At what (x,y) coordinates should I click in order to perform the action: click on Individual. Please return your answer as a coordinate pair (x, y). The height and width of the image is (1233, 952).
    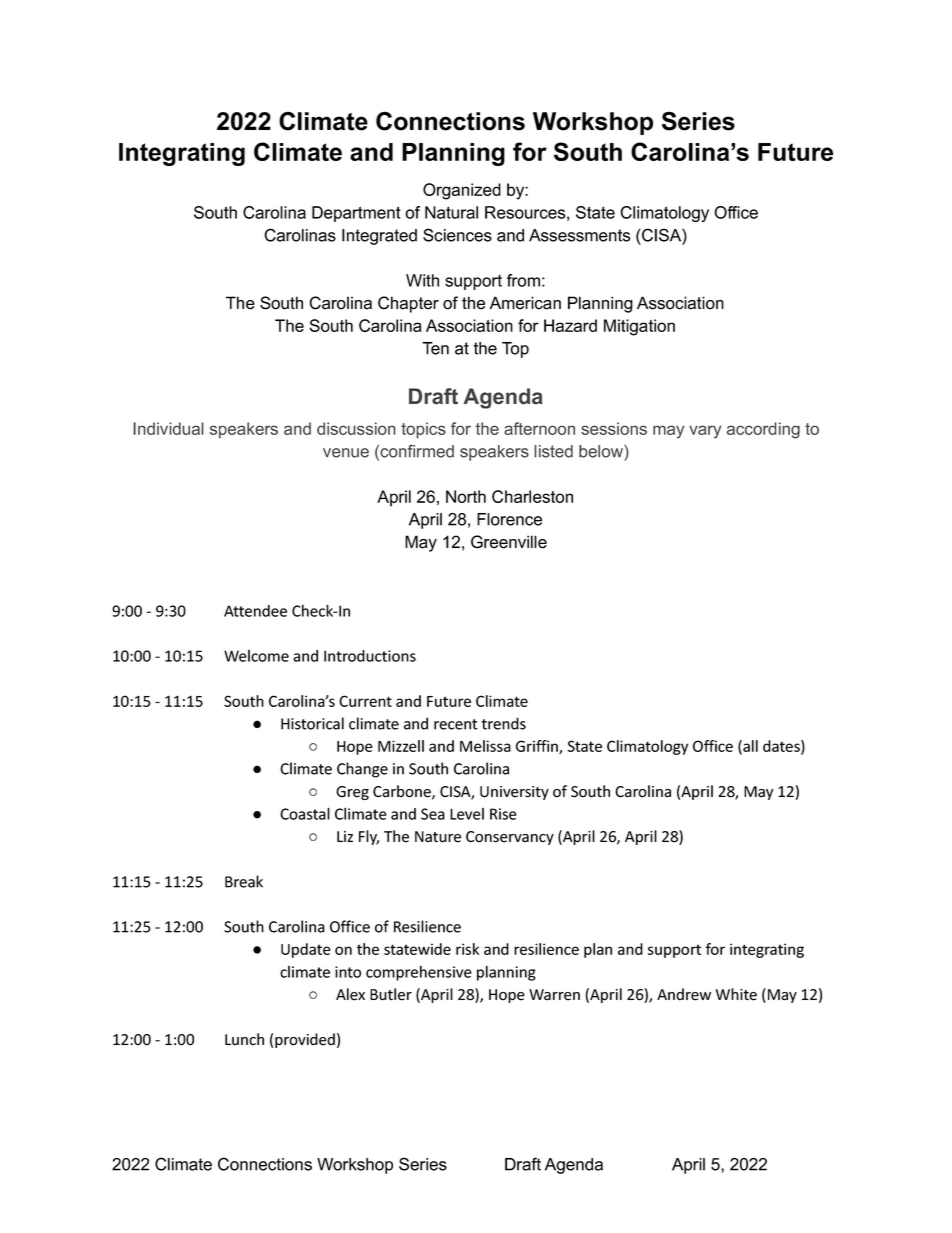
    Looking at the image, I should click on (169, 428).
